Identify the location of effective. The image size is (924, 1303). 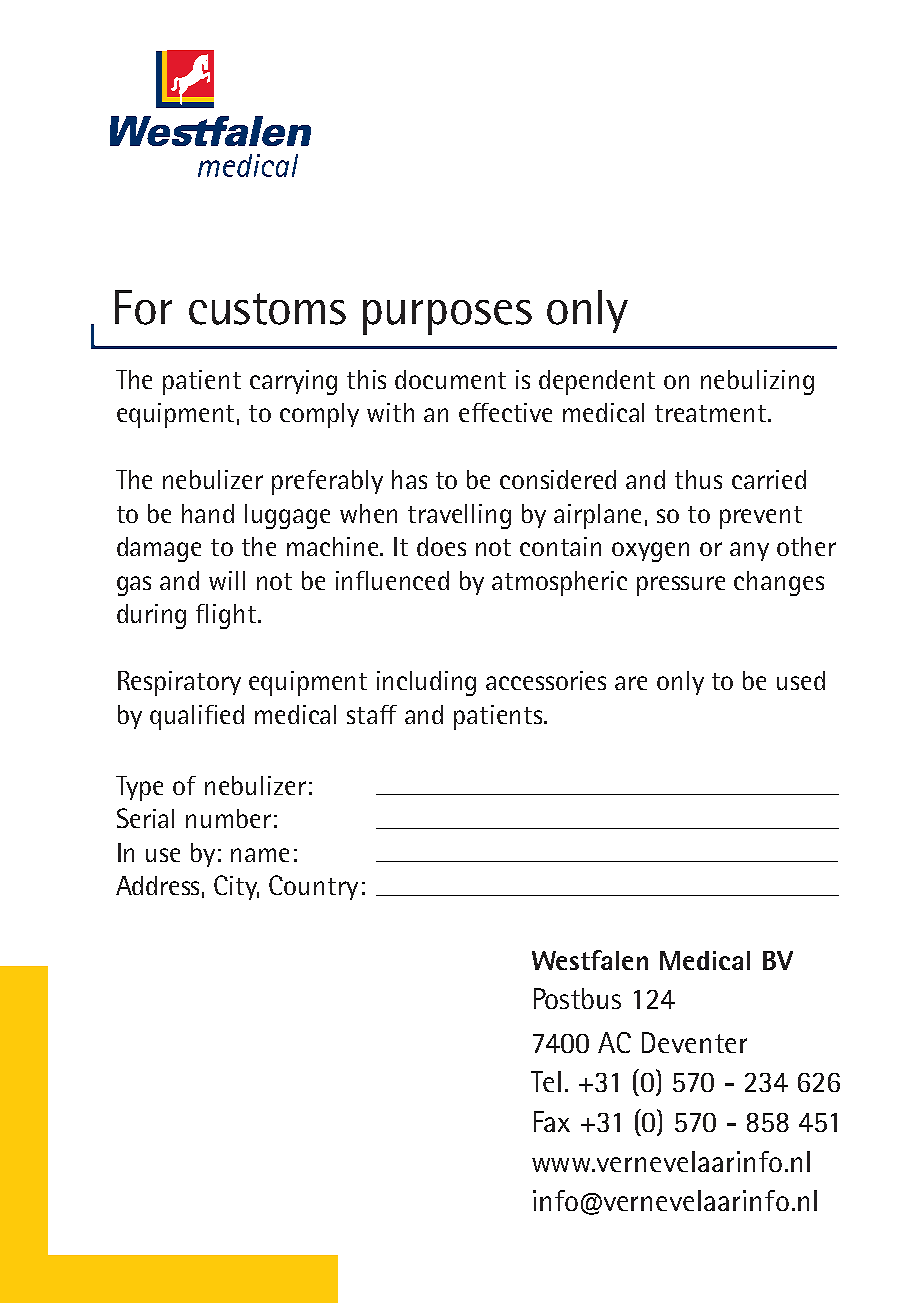
(505, 412).
